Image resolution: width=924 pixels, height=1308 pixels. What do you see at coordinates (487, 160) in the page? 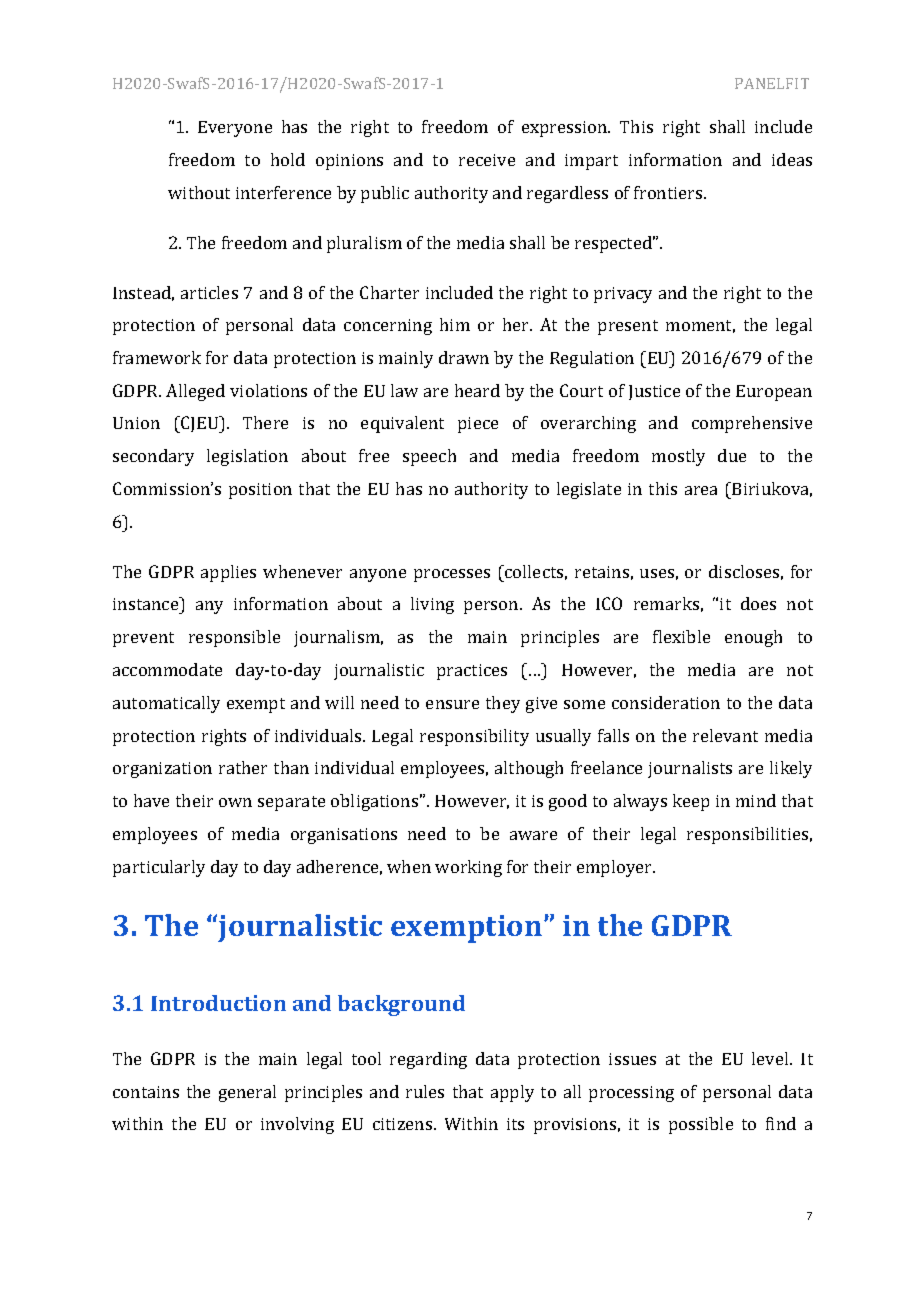
I see `receive` at bounding box center [487, 160].
